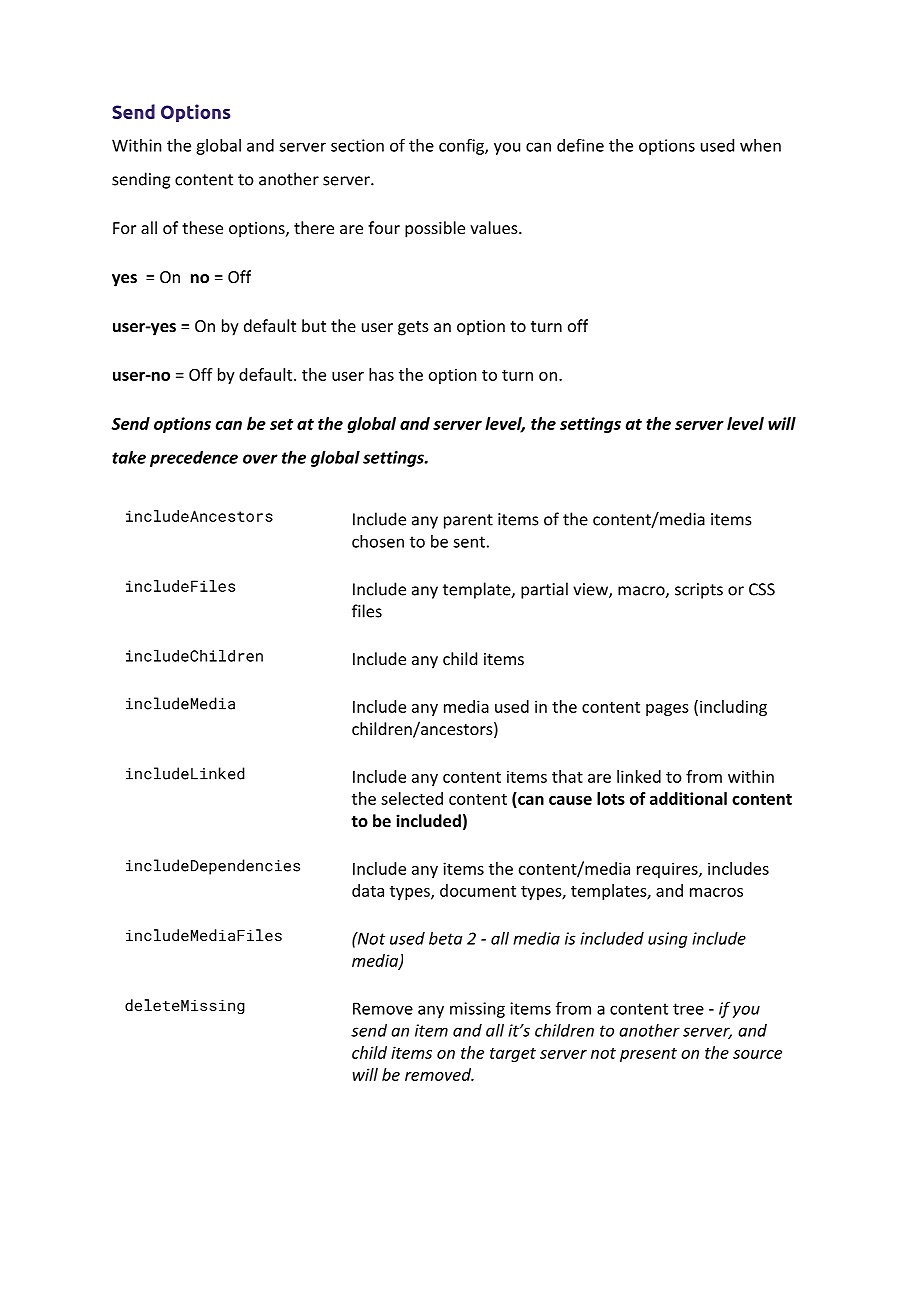 The height and width of the screenshot is (1308, 924). What do you see at coordinates (760, 145) in the screenshot?
I see `when` at bounding box center [760, 145].
